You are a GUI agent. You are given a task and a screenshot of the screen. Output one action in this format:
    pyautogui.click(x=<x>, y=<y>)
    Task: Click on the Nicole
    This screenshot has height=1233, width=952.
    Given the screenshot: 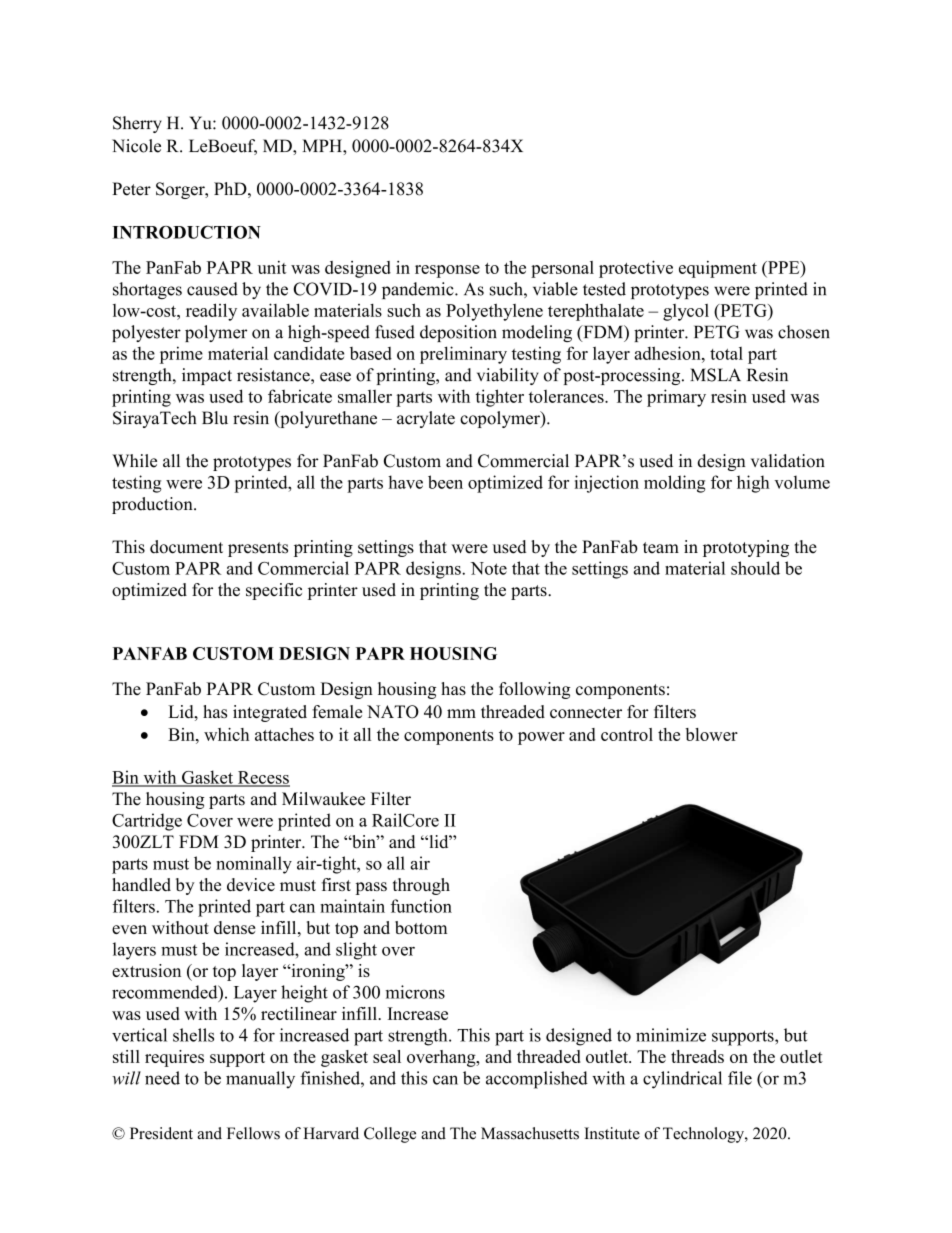 What is the action you would take?
    pyautogui.click(x=136, y=146)
